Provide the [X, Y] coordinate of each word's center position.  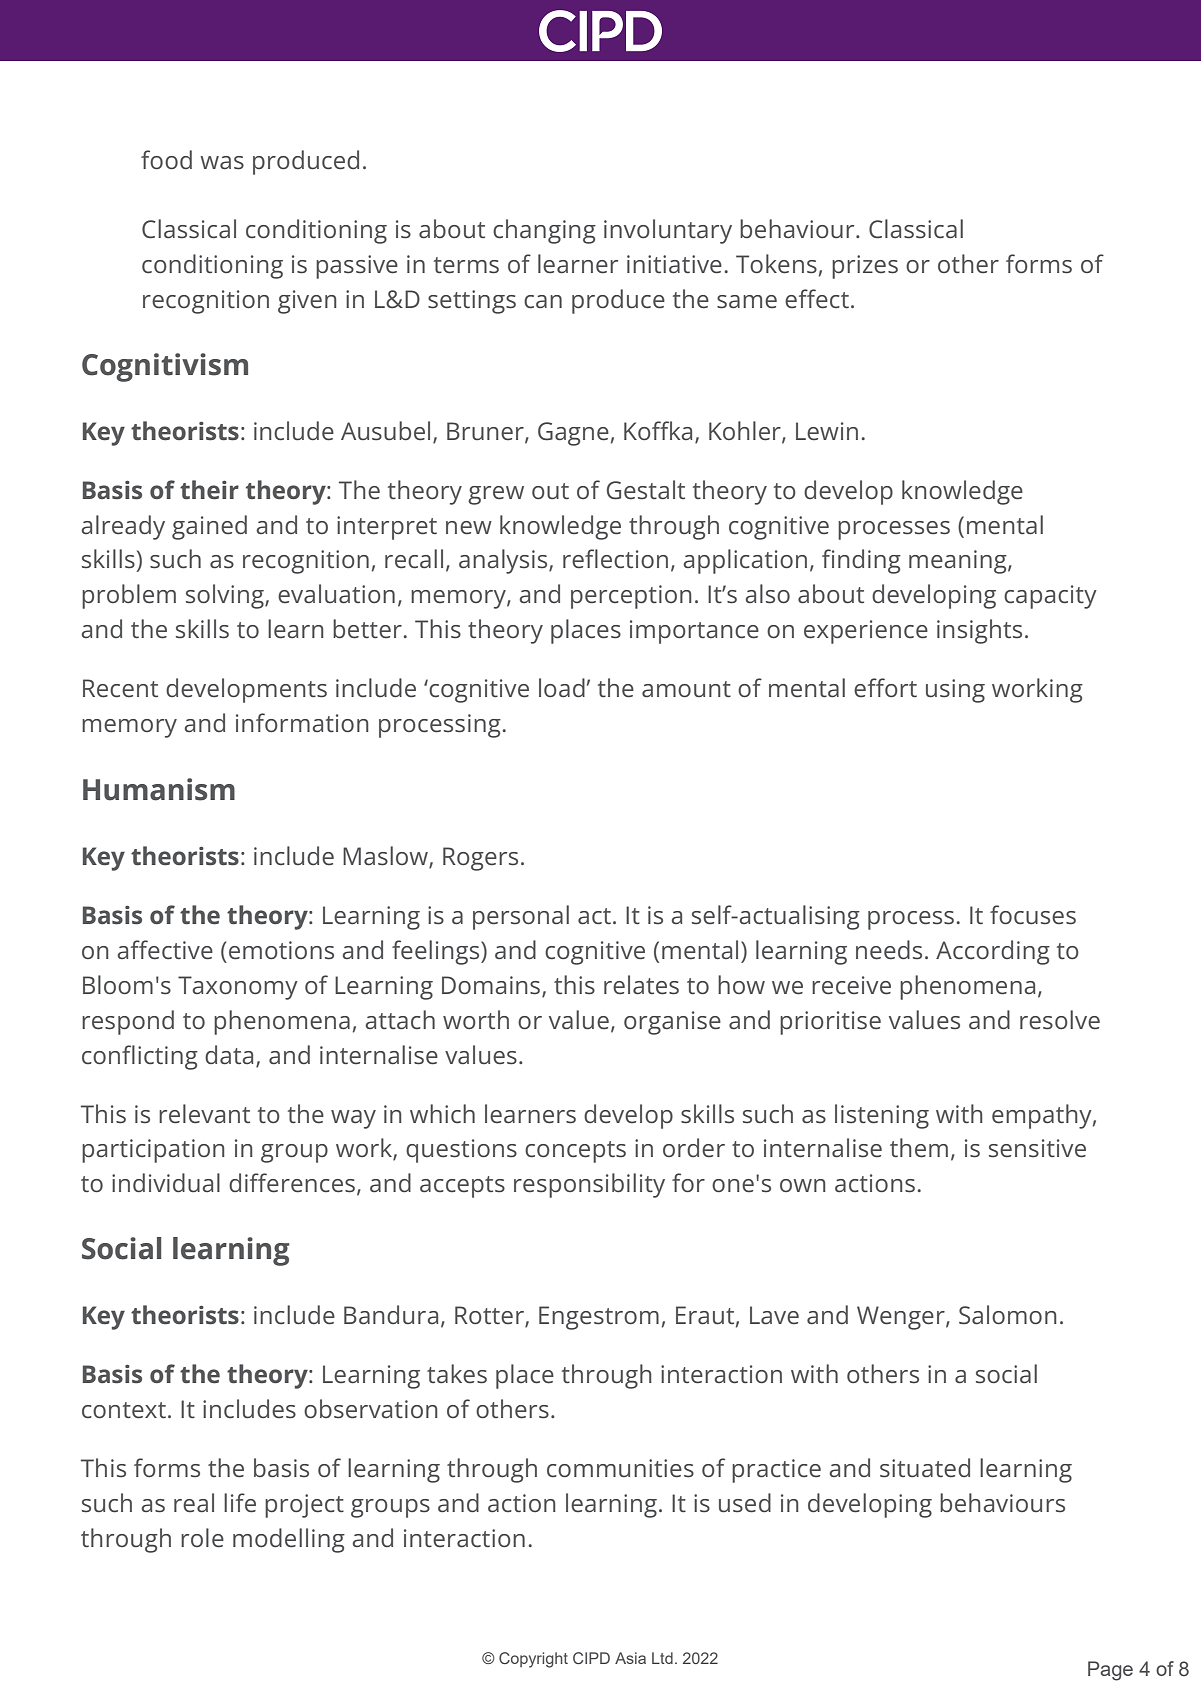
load [562, 687]
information [302, 722]
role [202, 1538]
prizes [865, 267]
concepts [575, 1152]
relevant [204, 1114]
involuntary [668, 231]
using [955, 691]
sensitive [1037, 1148]
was [222, 163]
